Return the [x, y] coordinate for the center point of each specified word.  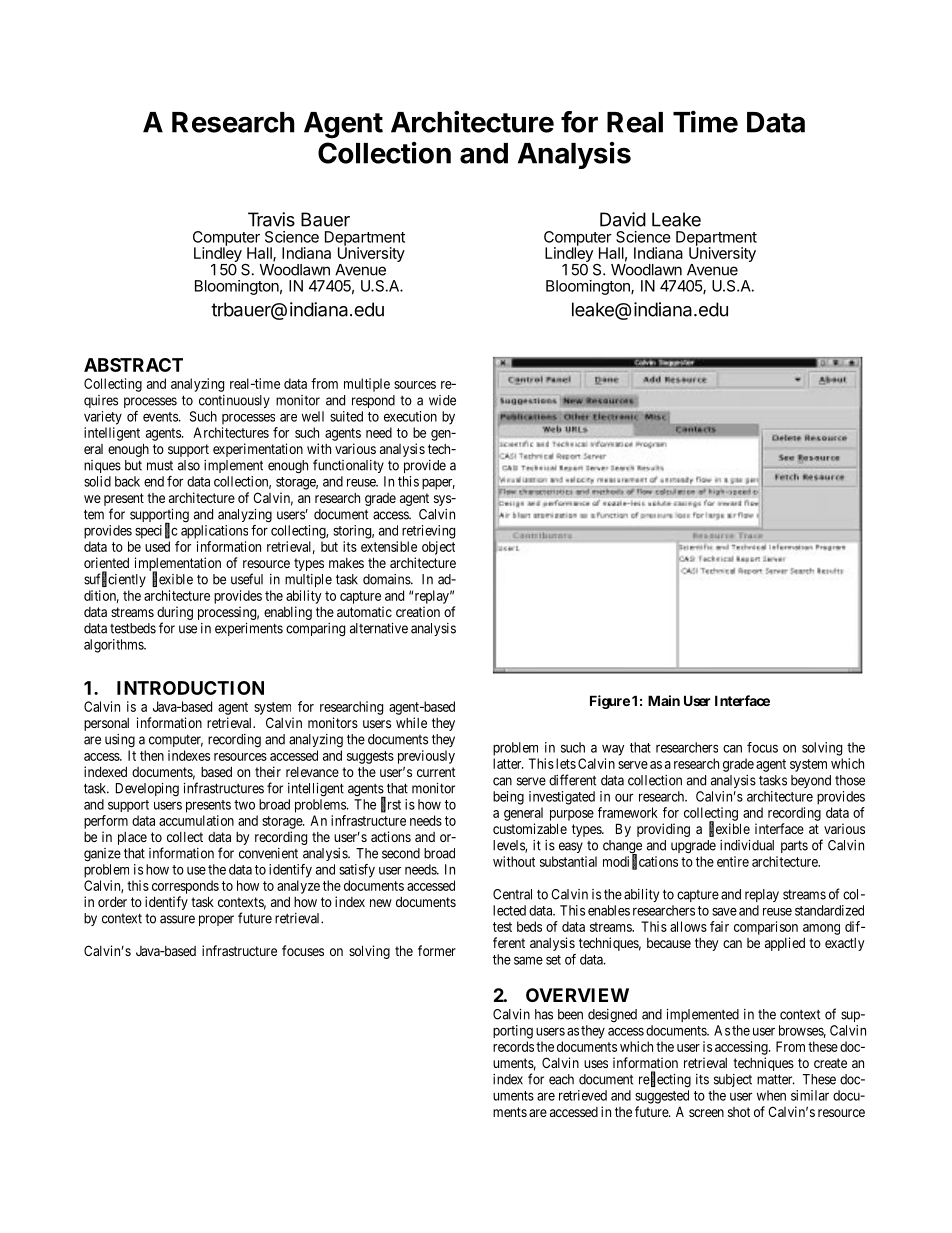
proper [216, 920]
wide [442, 400]
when [771, 1095]
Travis [271, 219]
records [513, 1046]
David [623, 219]
